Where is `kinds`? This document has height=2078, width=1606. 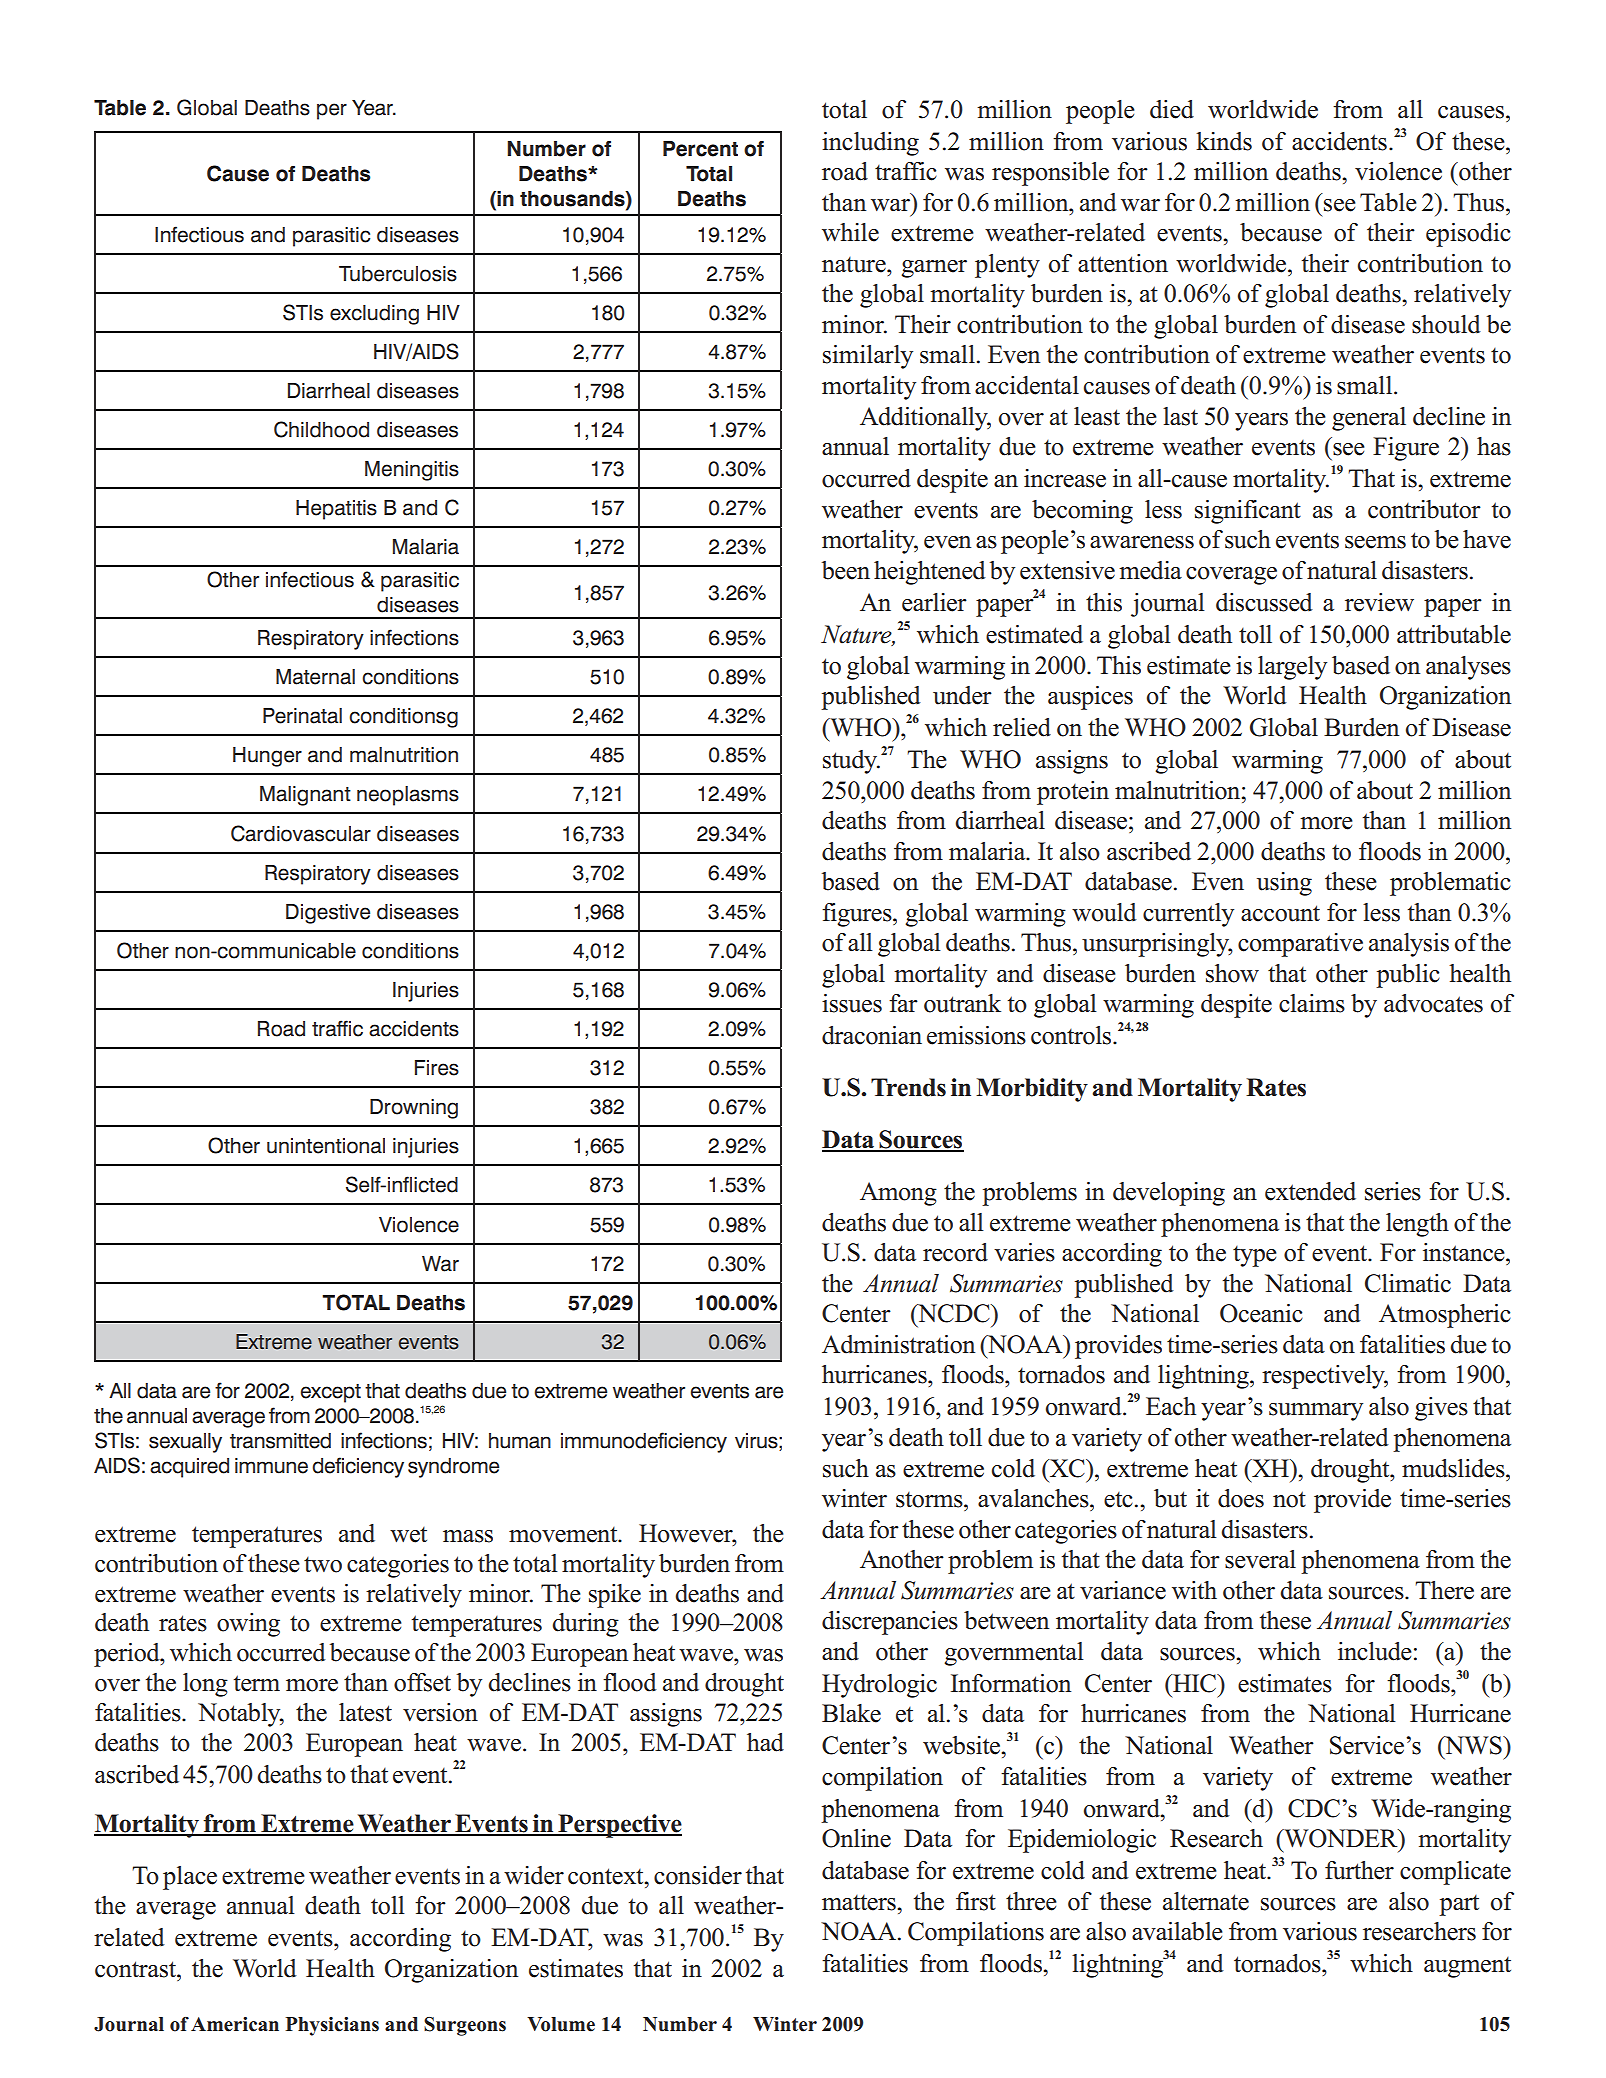
kinds is located at coordinates (1224, 141).
